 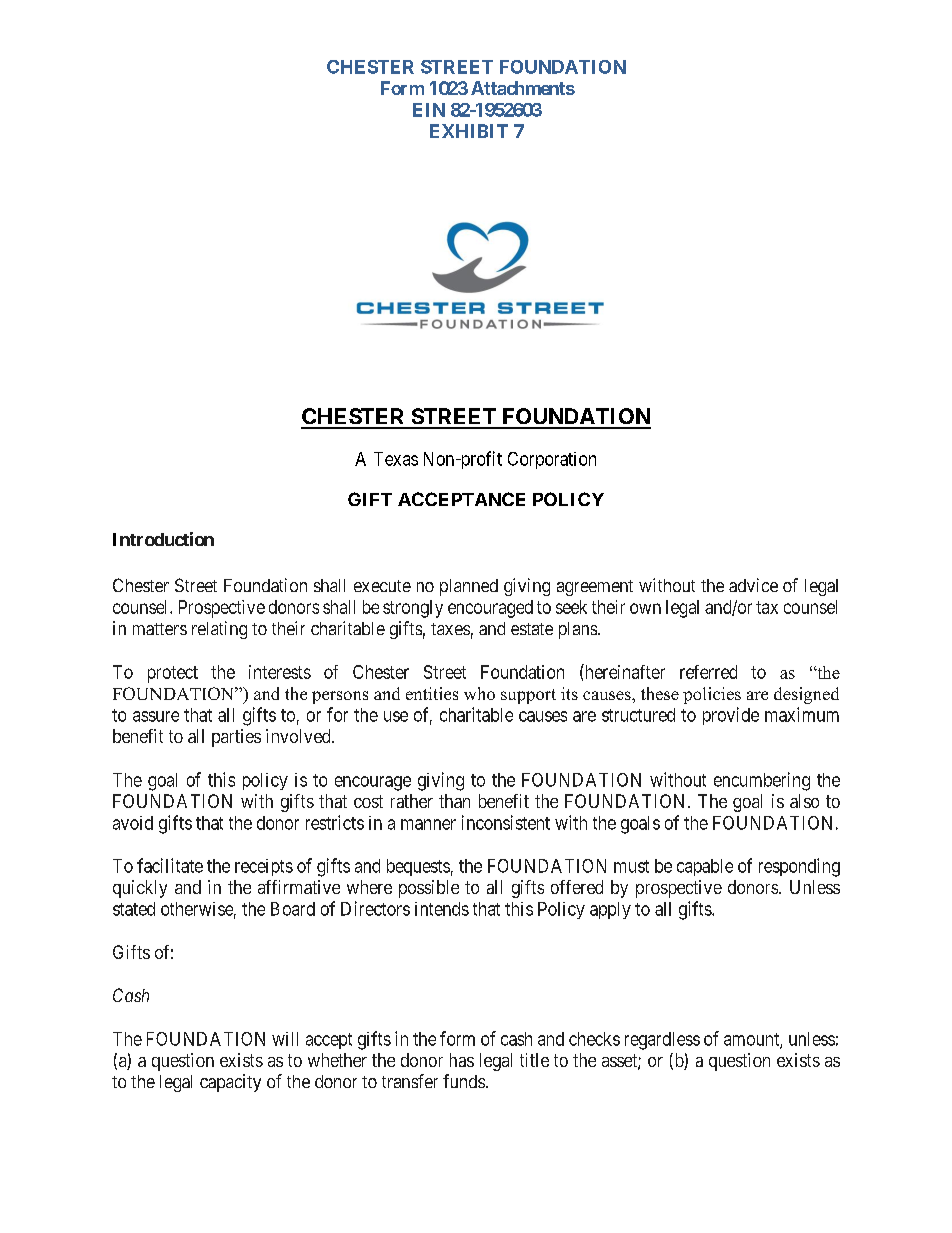 I want to click on than, so click(x=454, y=801).
